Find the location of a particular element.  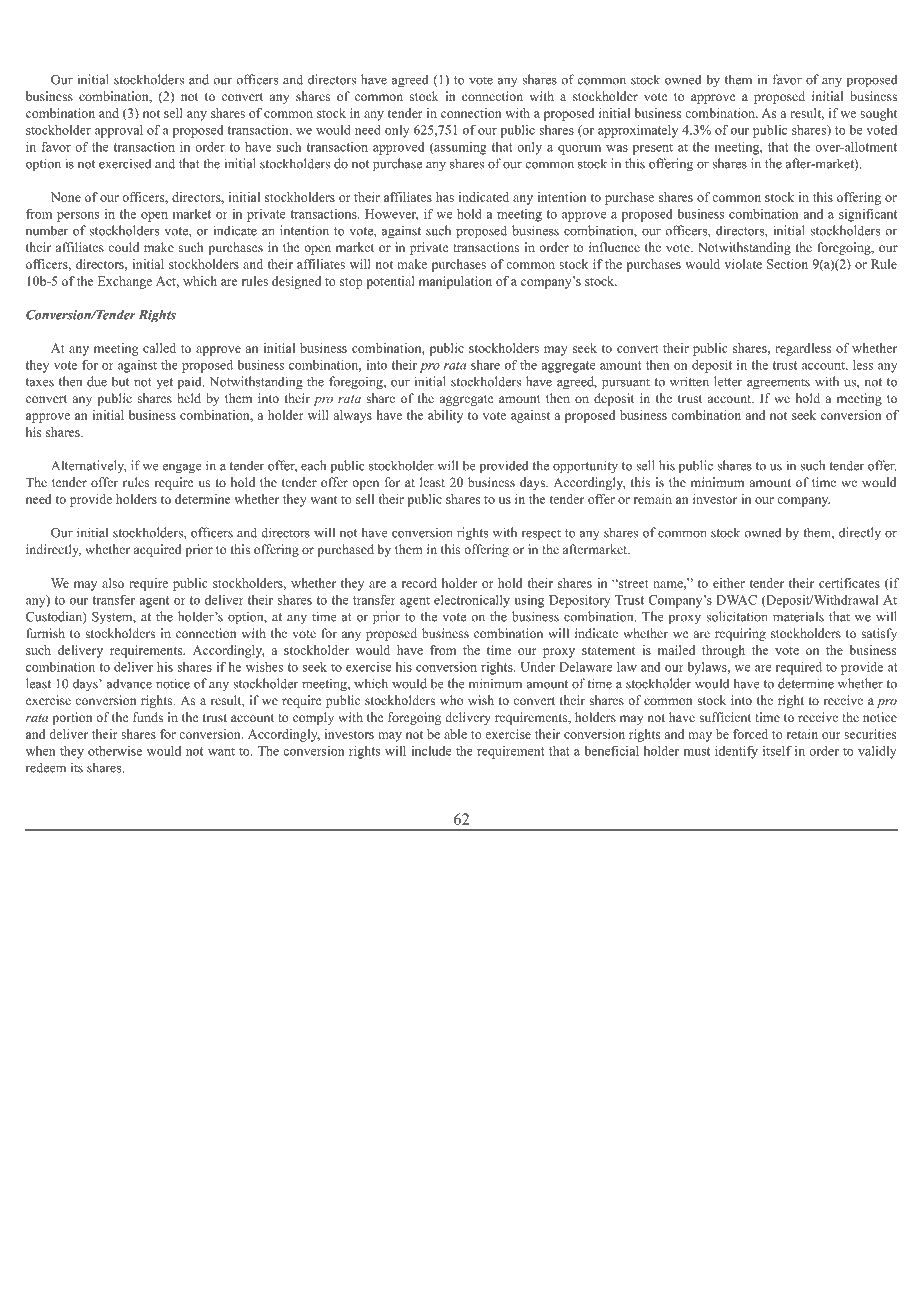

ability is located at coordinates (445, 416).
